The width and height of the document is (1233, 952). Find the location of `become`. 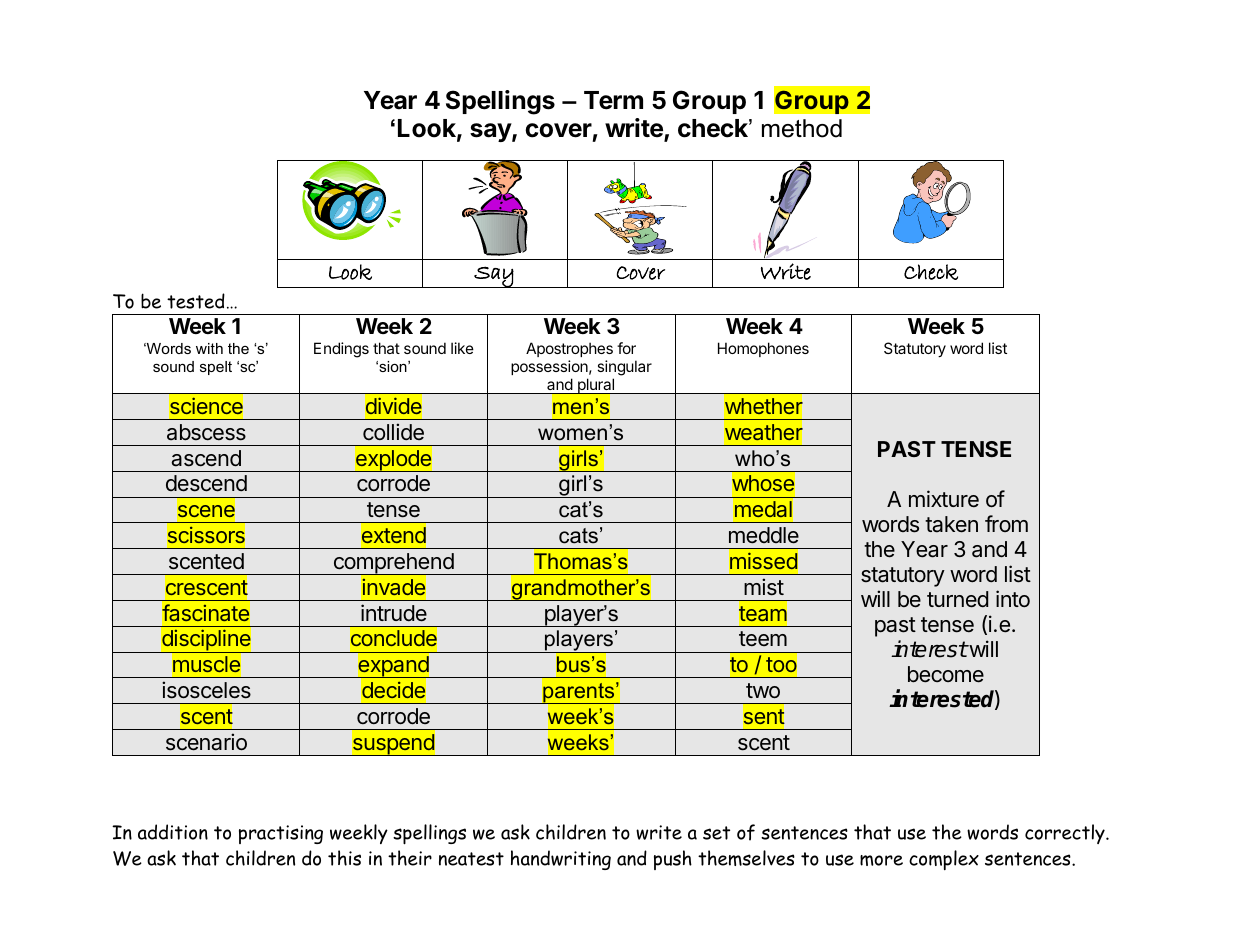

become is located at coordinates (946, 674).
